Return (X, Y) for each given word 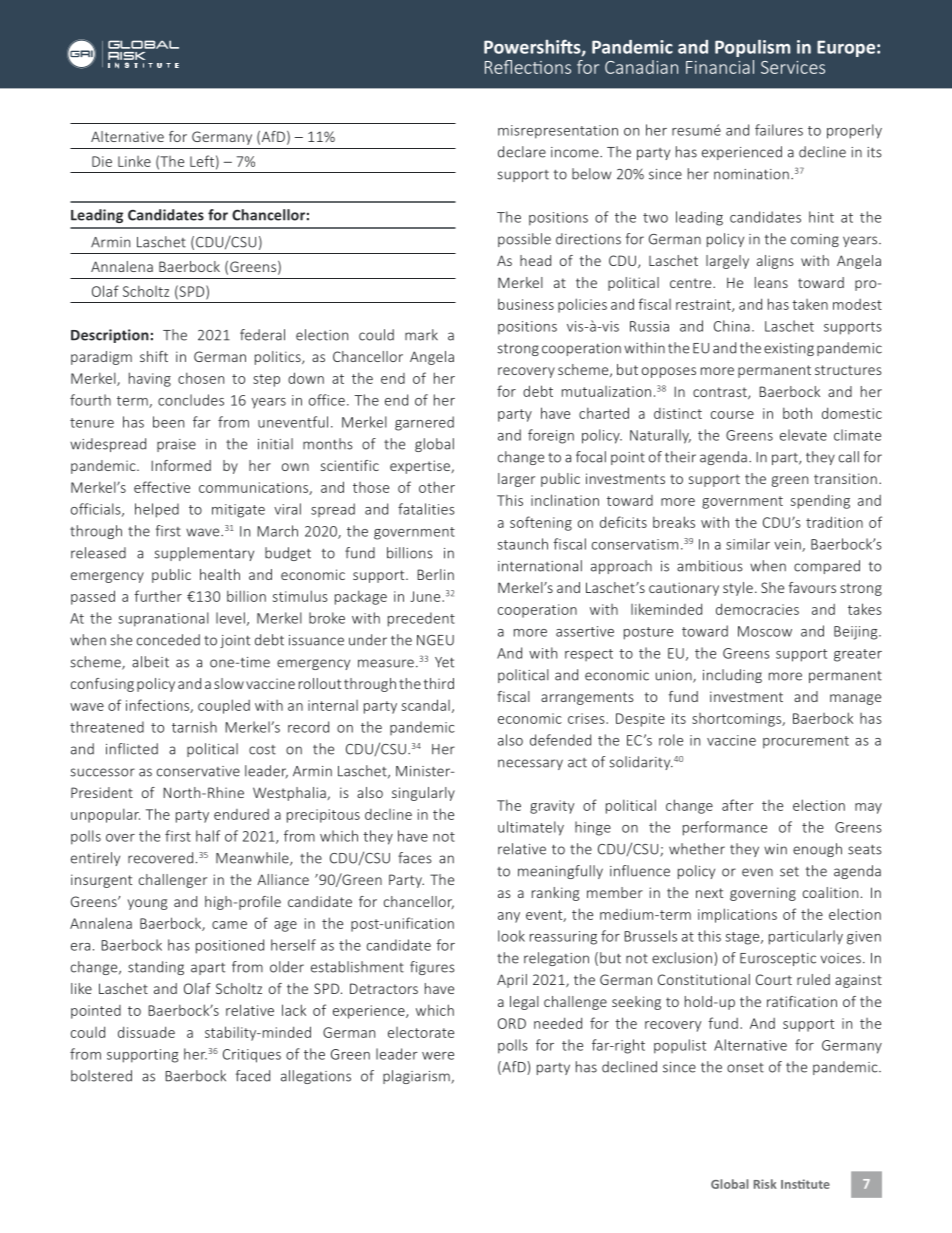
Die (102, 161)
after (738, 805)
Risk (765, 1184)
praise (176, 445)
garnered (424, 423)
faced (253, 1076)
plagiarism (417, 1077)
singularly (423, 794)
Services (793, 67)
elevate (803, 435)
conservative (198, 771)
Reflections (528, 67)
